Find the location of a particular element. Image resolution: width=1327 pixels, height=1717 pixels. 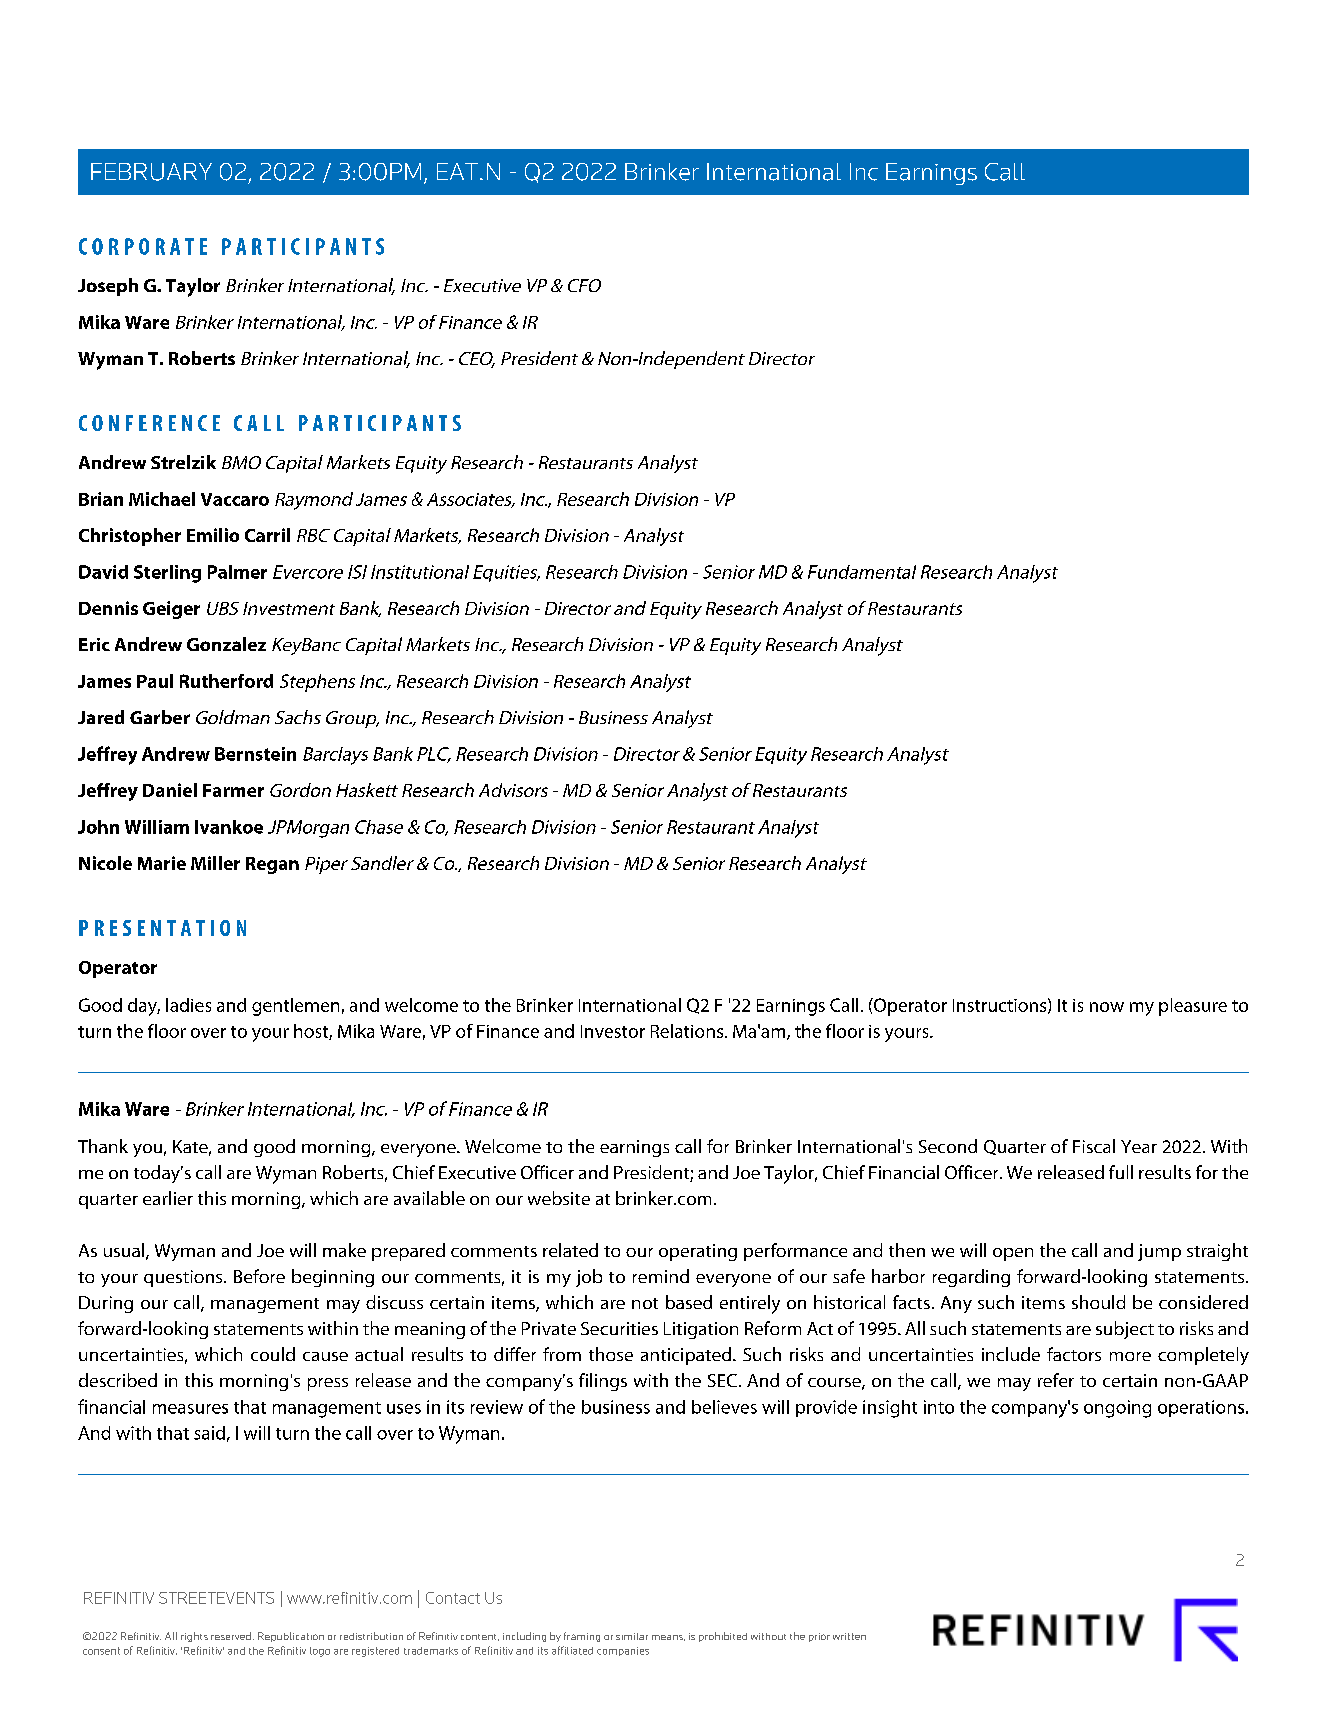

now is located at coordinates (1107, 1007).
